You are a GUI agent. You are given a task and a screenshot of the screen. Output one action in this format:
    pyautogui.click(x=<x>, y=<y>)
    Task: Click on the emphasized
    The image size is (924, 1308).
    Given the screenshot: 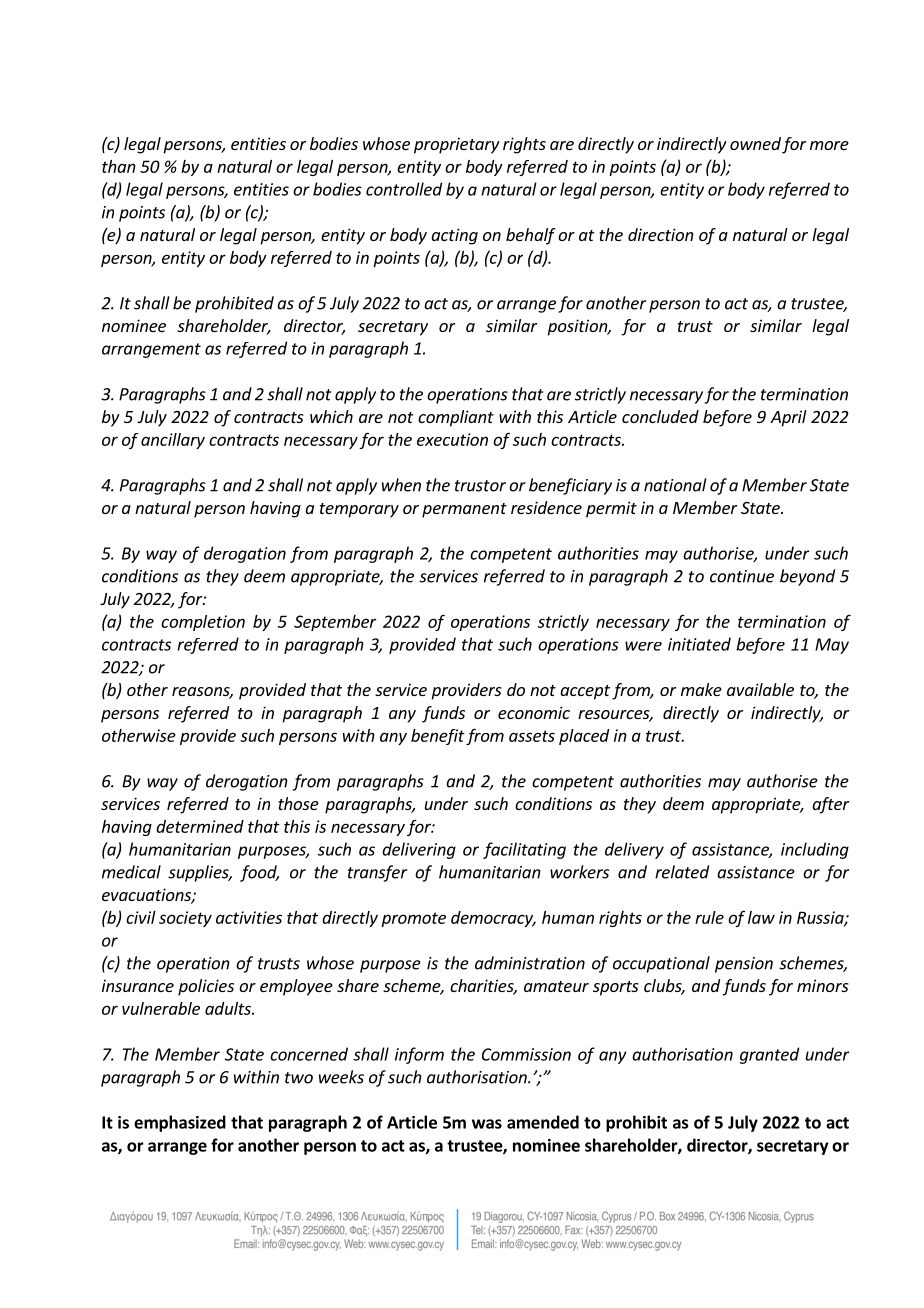 What is the action you would take?
    pyautogui.click(x=180, y=1123)
